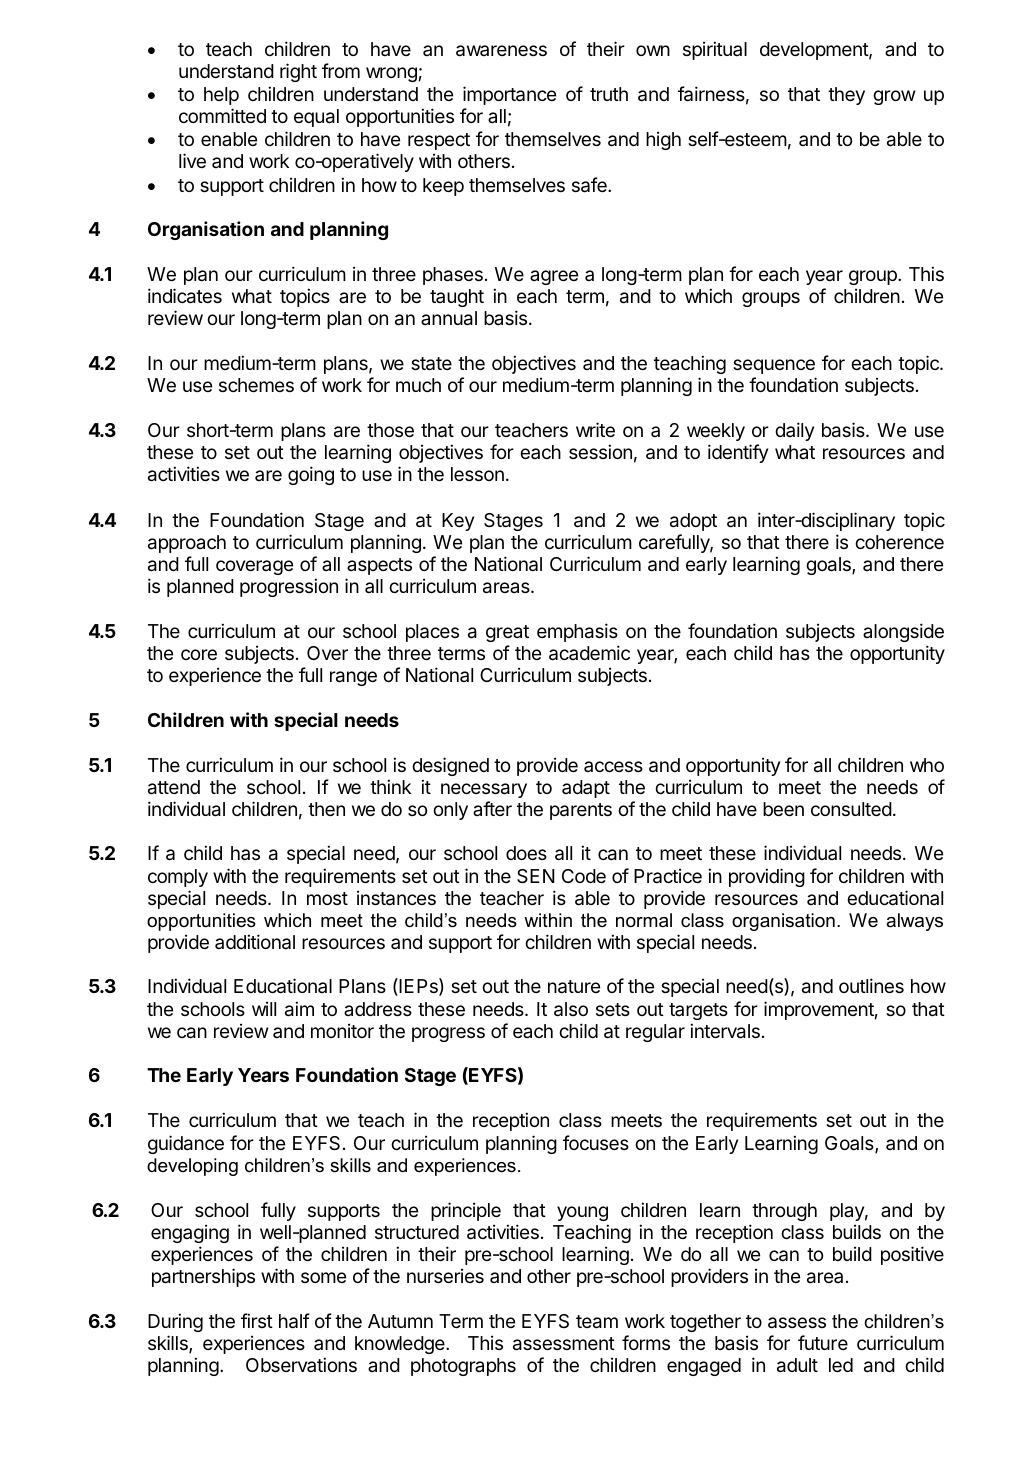 The height and width of the document is (1458, 1030). I want to click on SEN, so click(536, 876).
